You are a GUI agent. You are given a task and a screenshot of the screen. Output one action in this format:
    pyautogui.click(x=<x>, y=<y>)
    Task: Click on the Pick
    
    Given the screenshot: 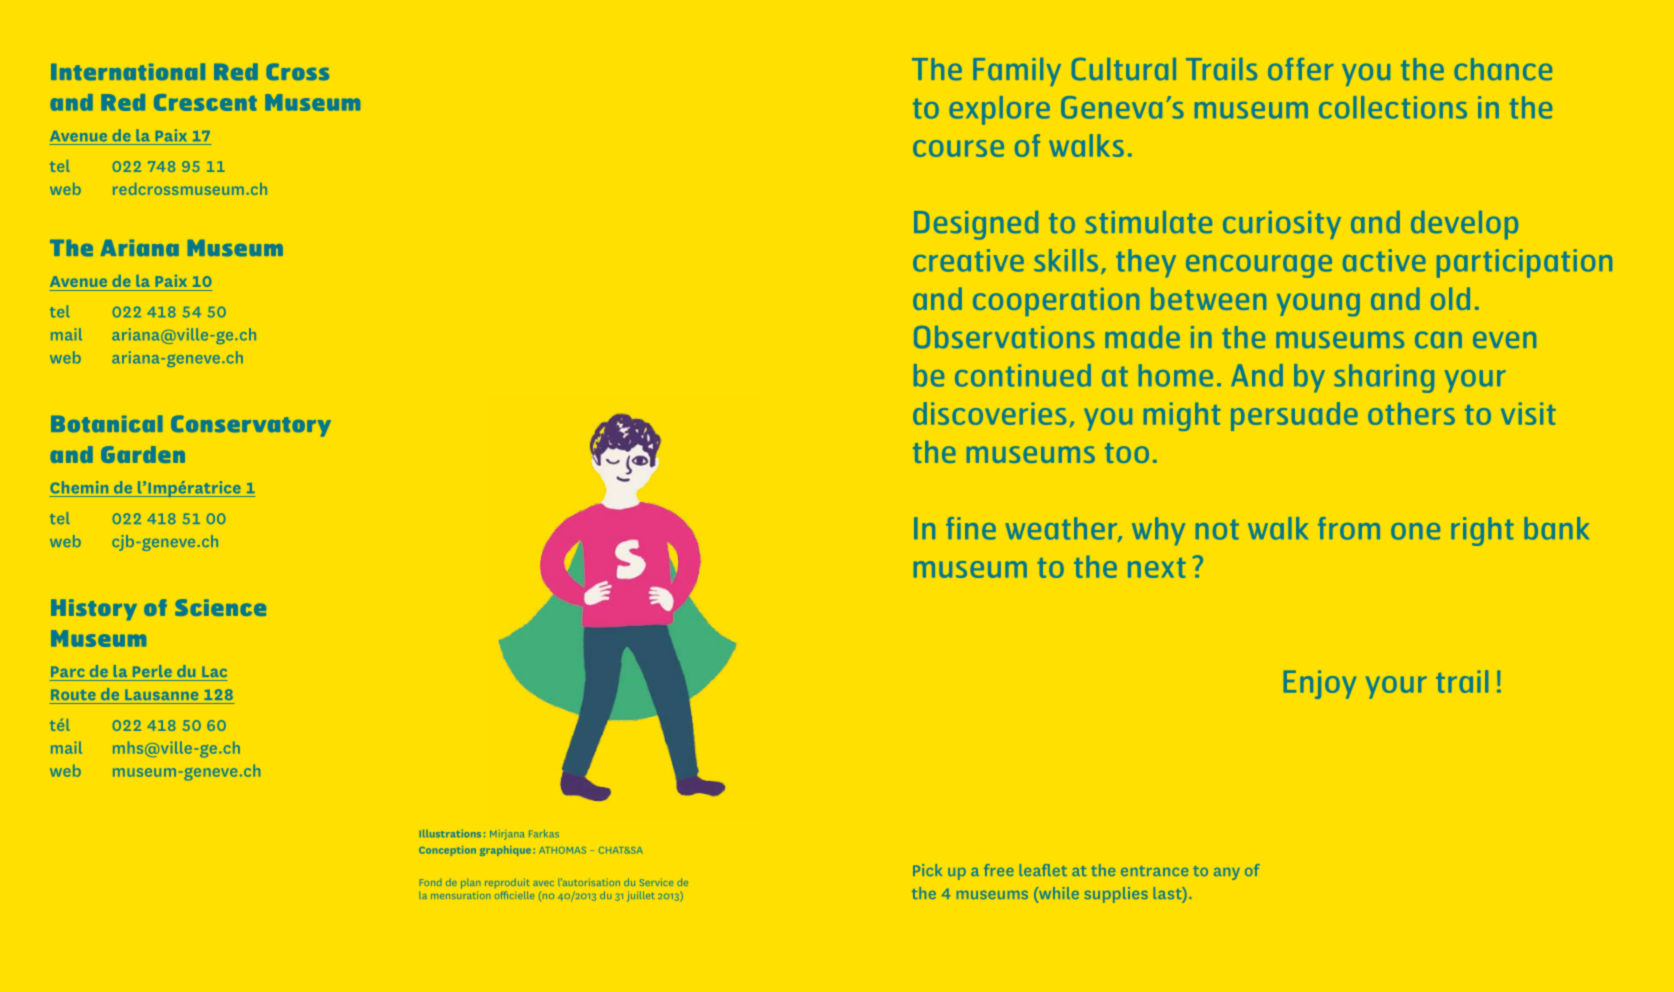 What is the action you would take?
    pyautogui.click(x=927, y=870)
